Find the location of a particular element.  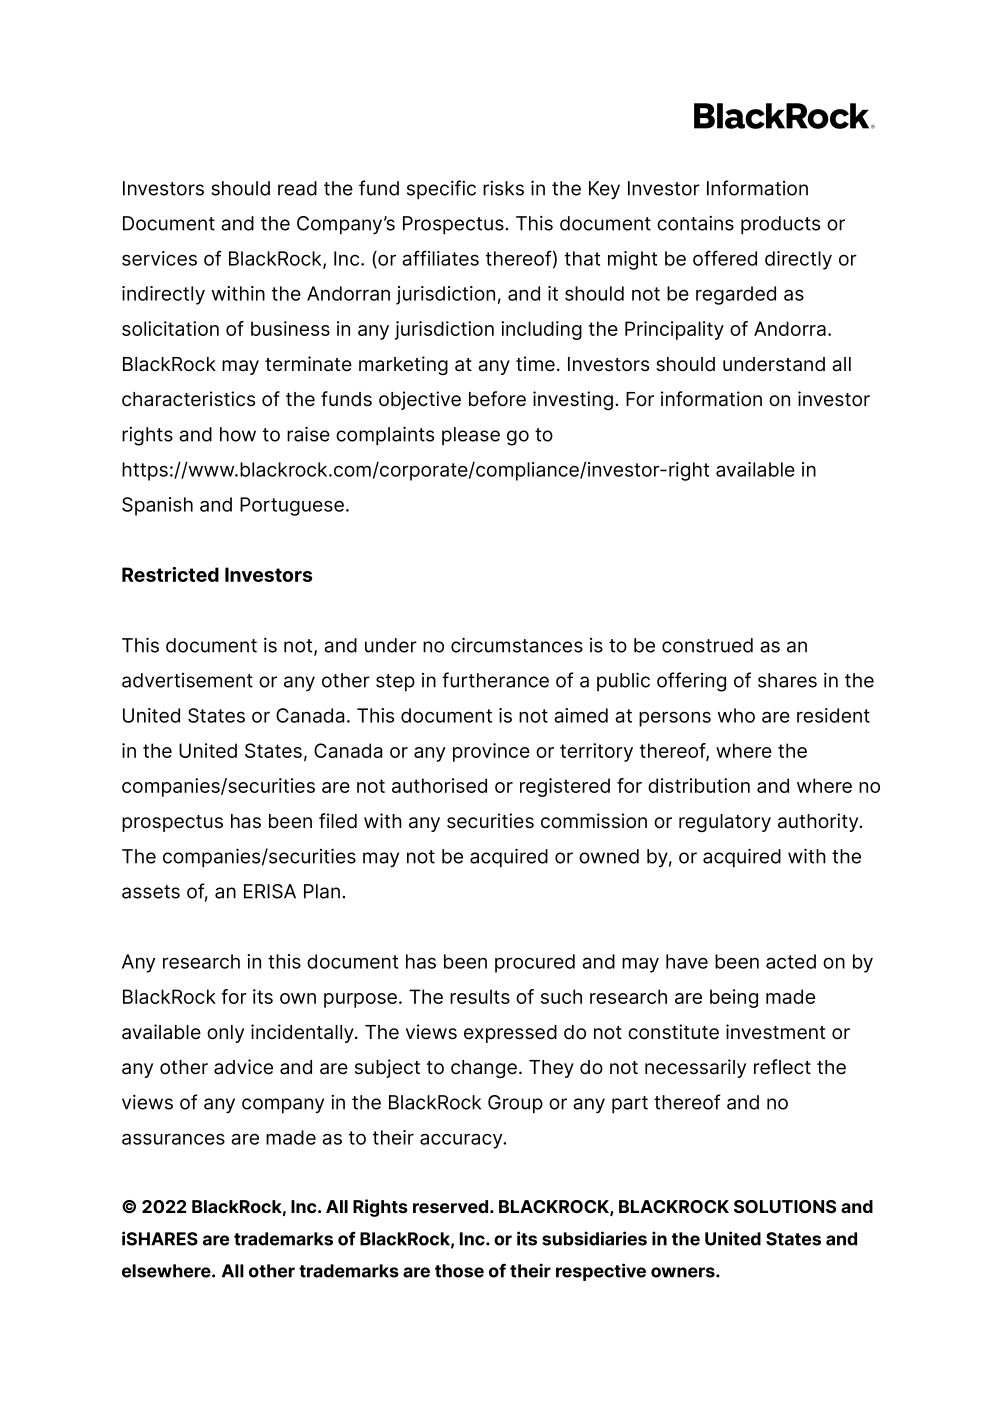

how is located at coordinates (238, 434).
